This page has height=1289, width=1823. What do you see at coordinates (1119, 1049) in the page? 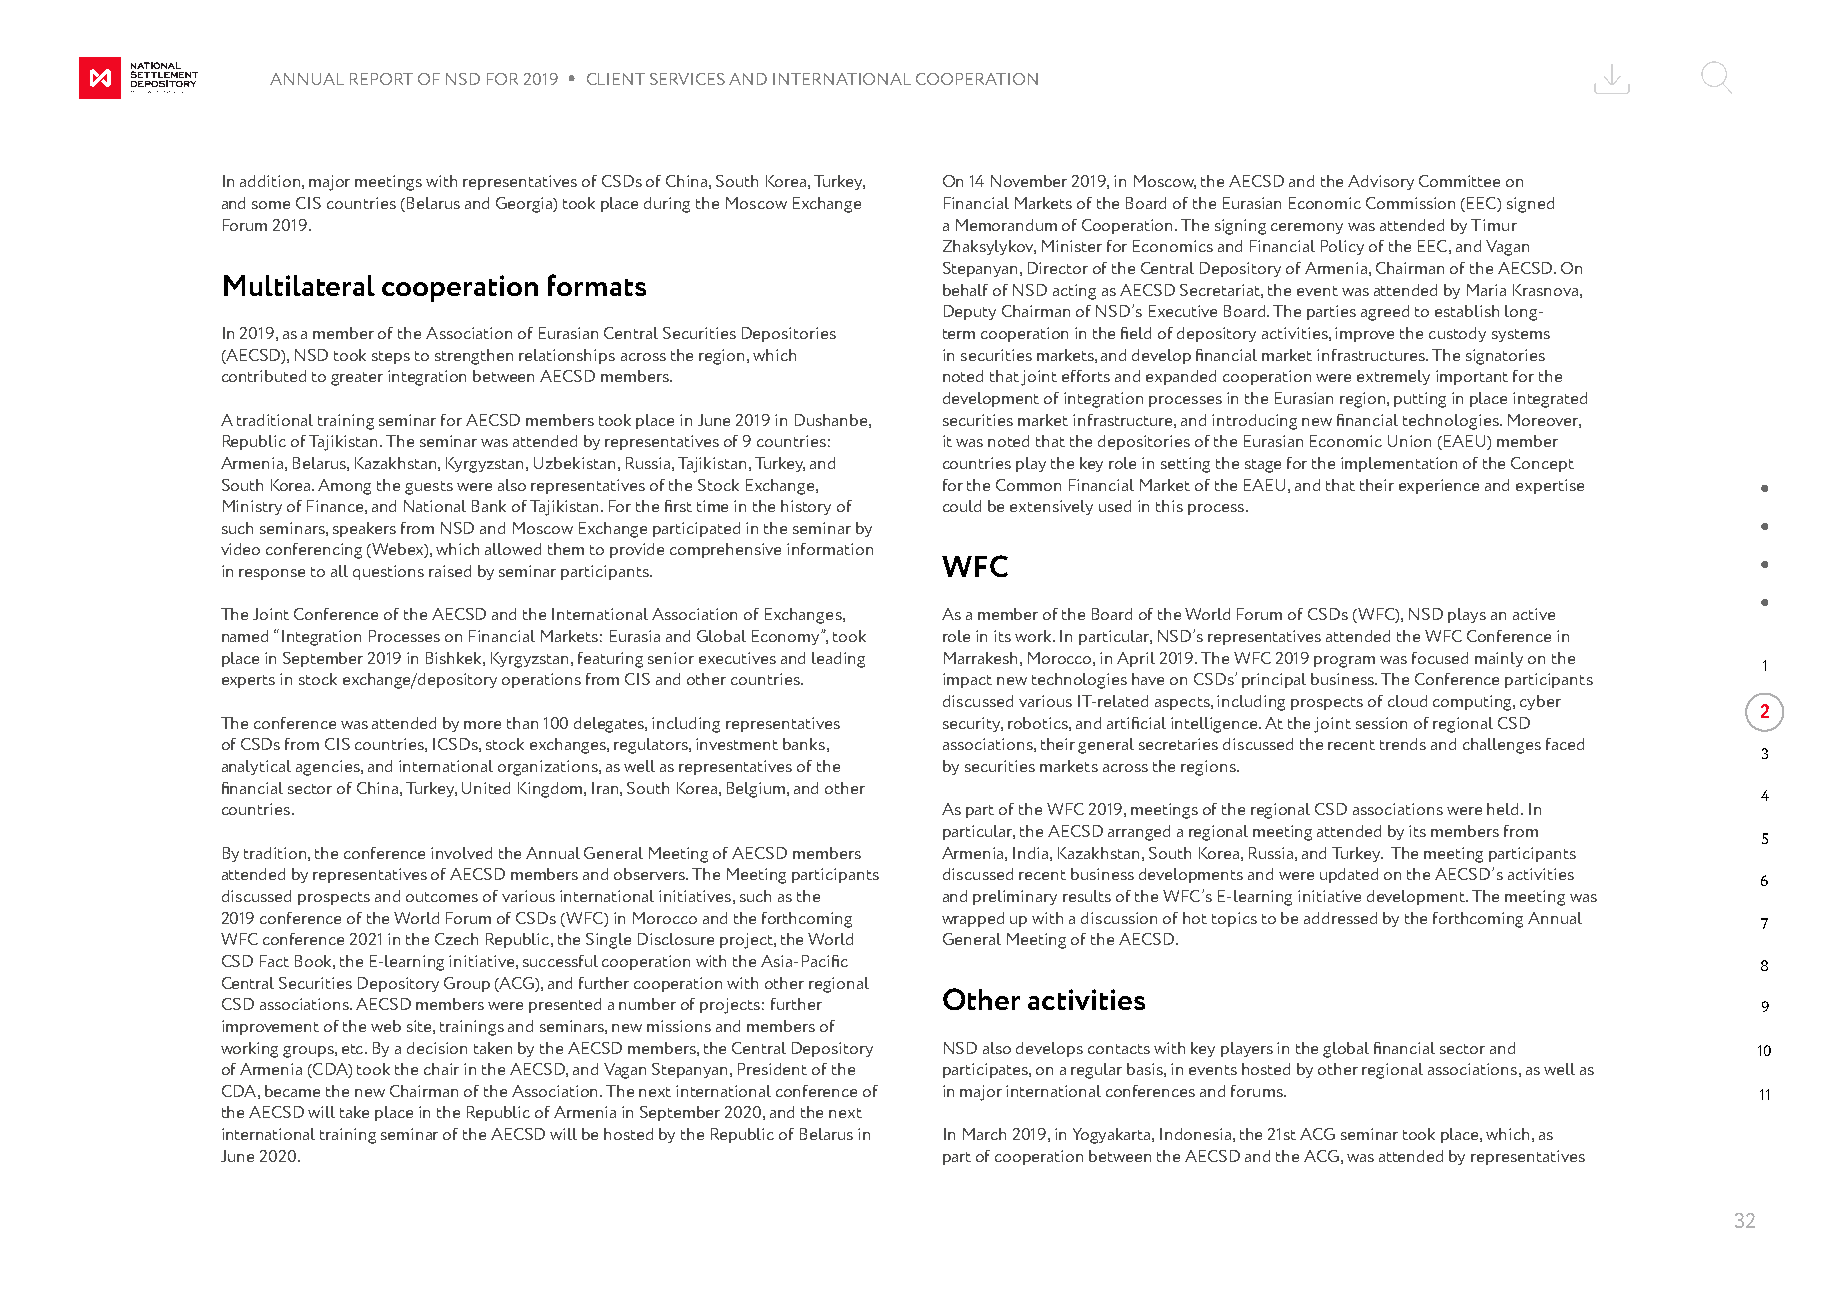
I see `contacts` at bounding box center [1119, 1049].
